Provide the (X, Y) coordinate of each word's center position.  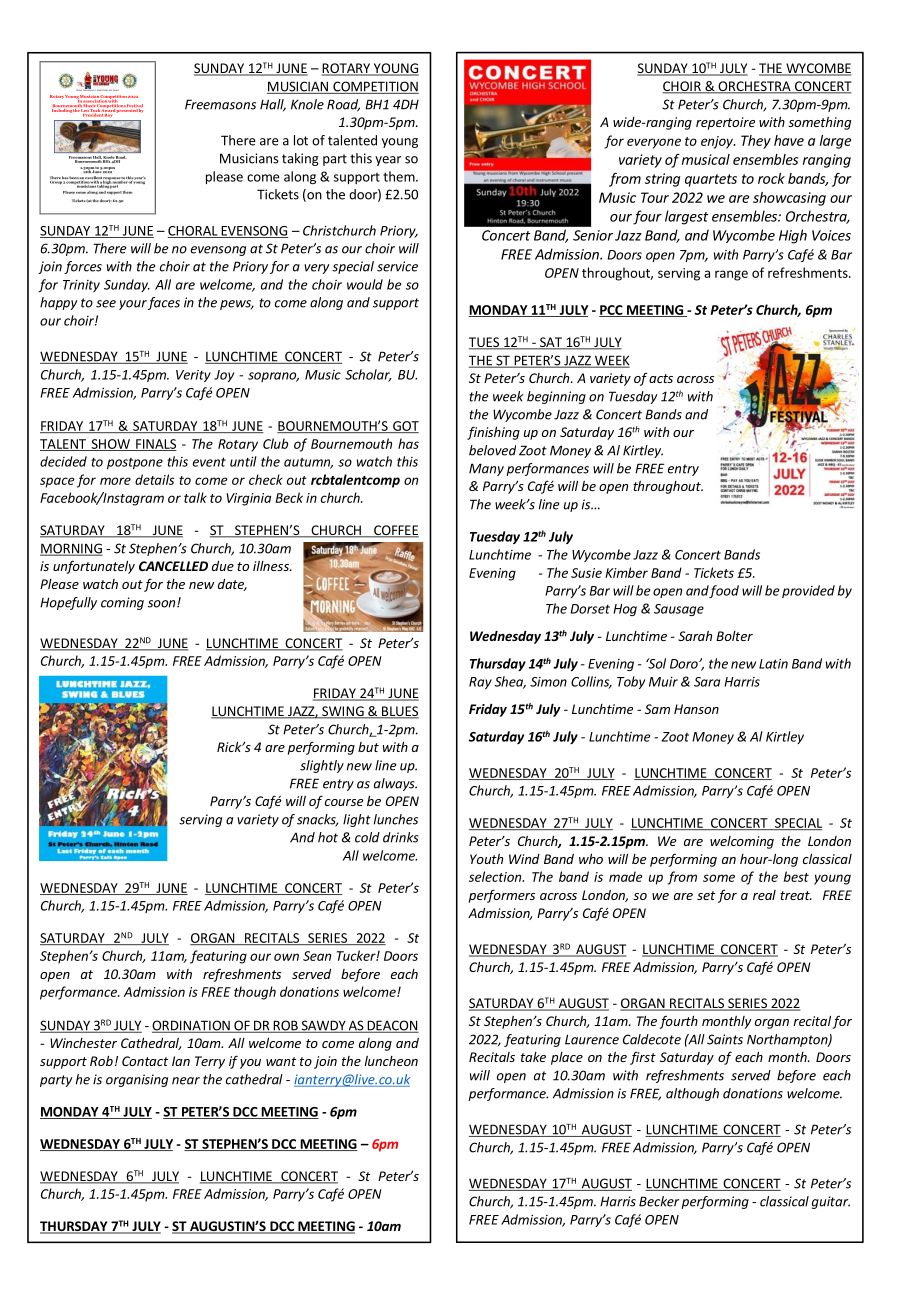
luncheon (391, 1061)
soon (163, 604)
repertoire (725, 123)
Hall (273, 105)
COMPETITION (375, 87)
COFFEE (395, 531)
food (724, 591)
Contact (145, 1061)
